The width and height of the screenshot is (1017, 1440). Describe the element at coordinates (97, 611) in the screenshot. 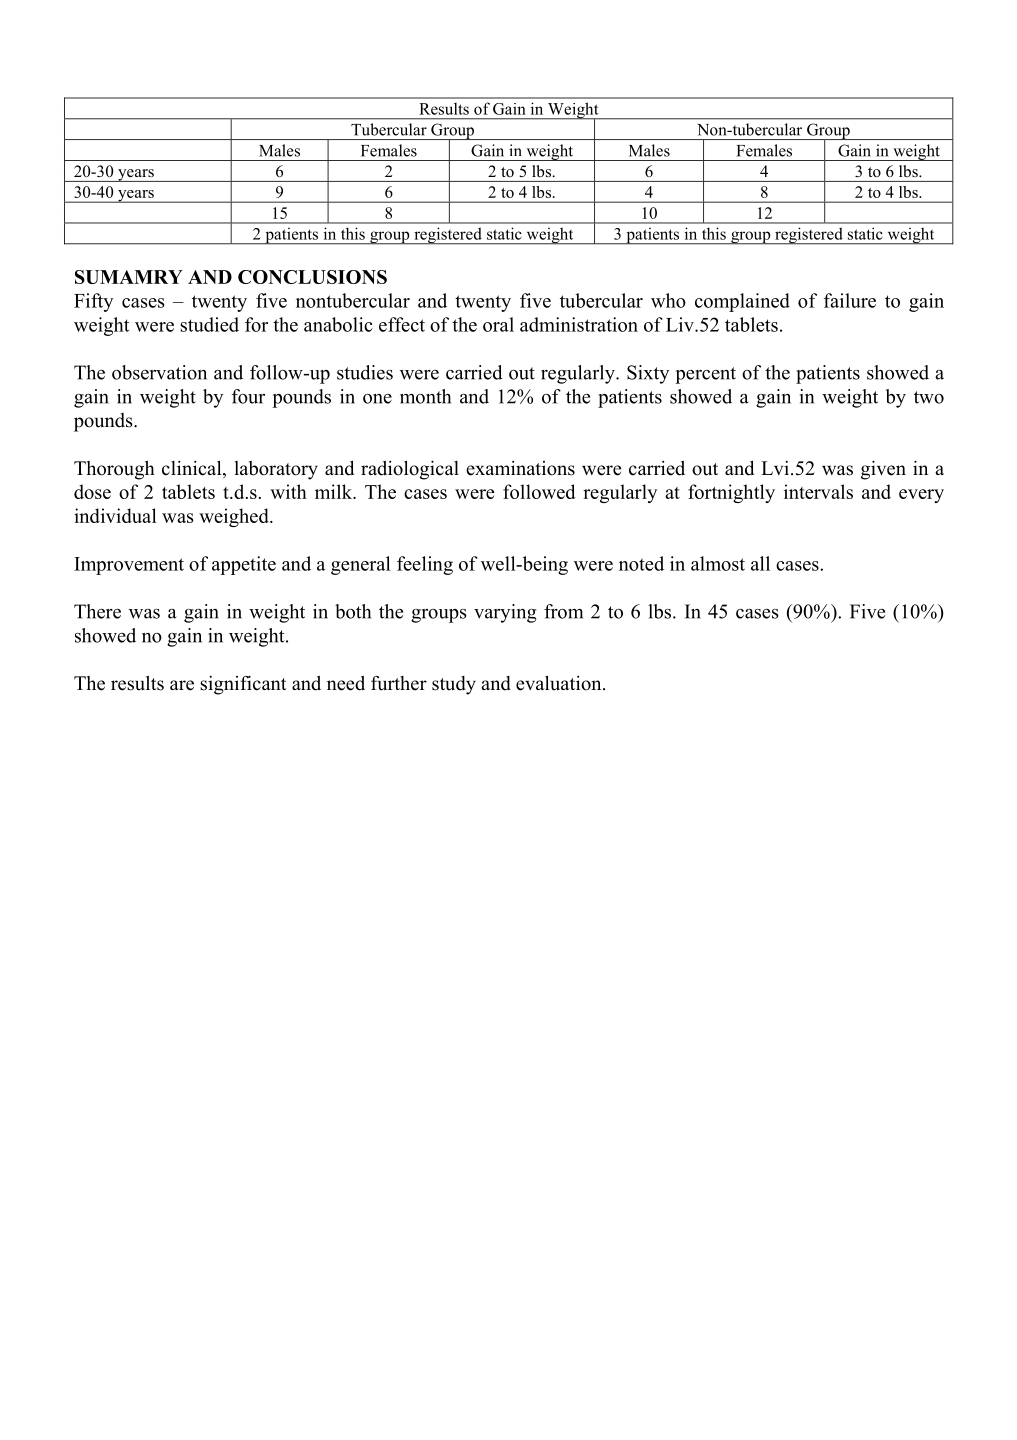

I see `There` at that location.
